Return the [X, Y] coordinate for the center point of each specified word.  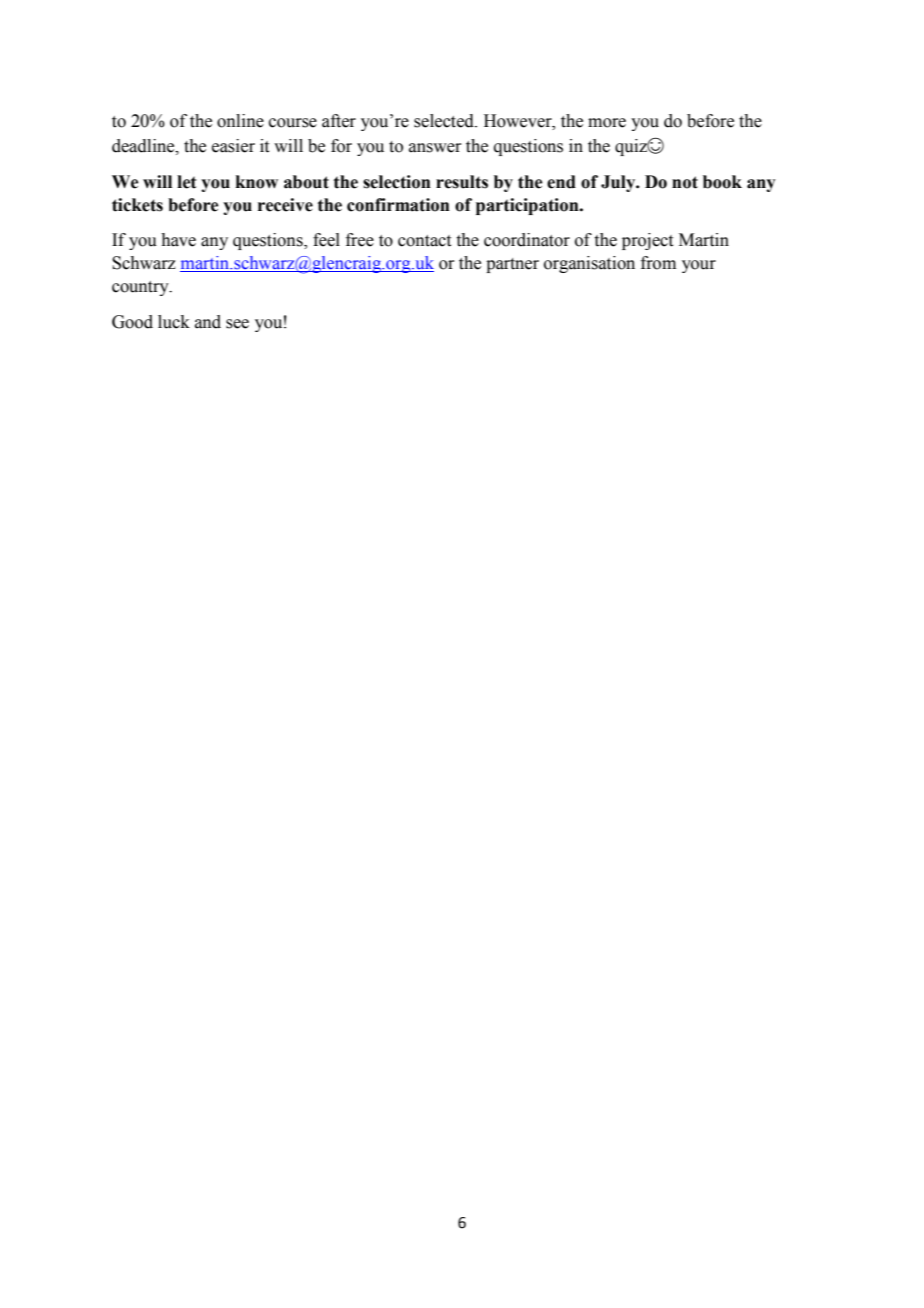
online [240, 121]
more [607, 123]
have [178, 240]
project [647, 241]
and [208, 322]
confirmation [398, 205]
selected [445, 121]
